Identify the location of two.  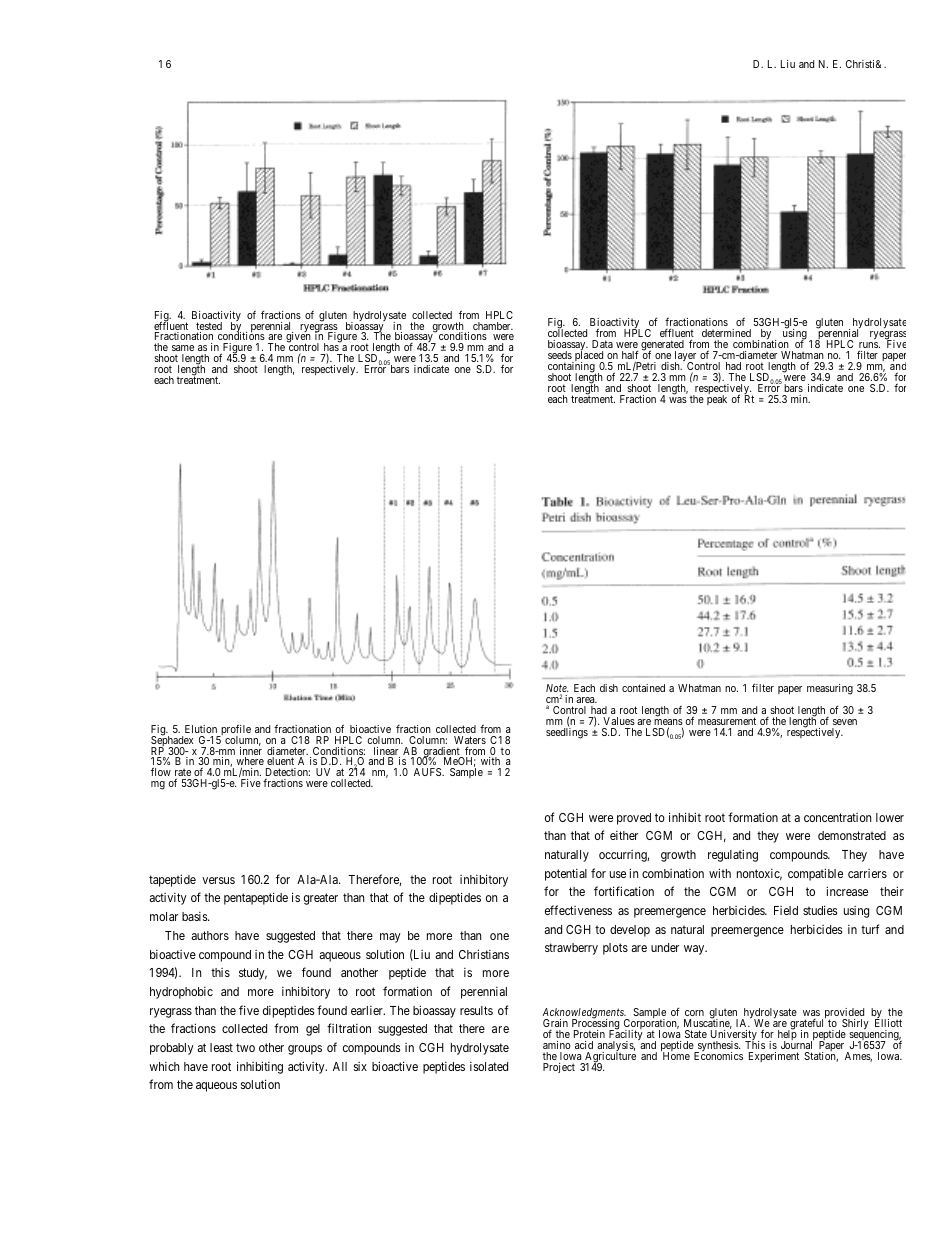
(245, 1047).
